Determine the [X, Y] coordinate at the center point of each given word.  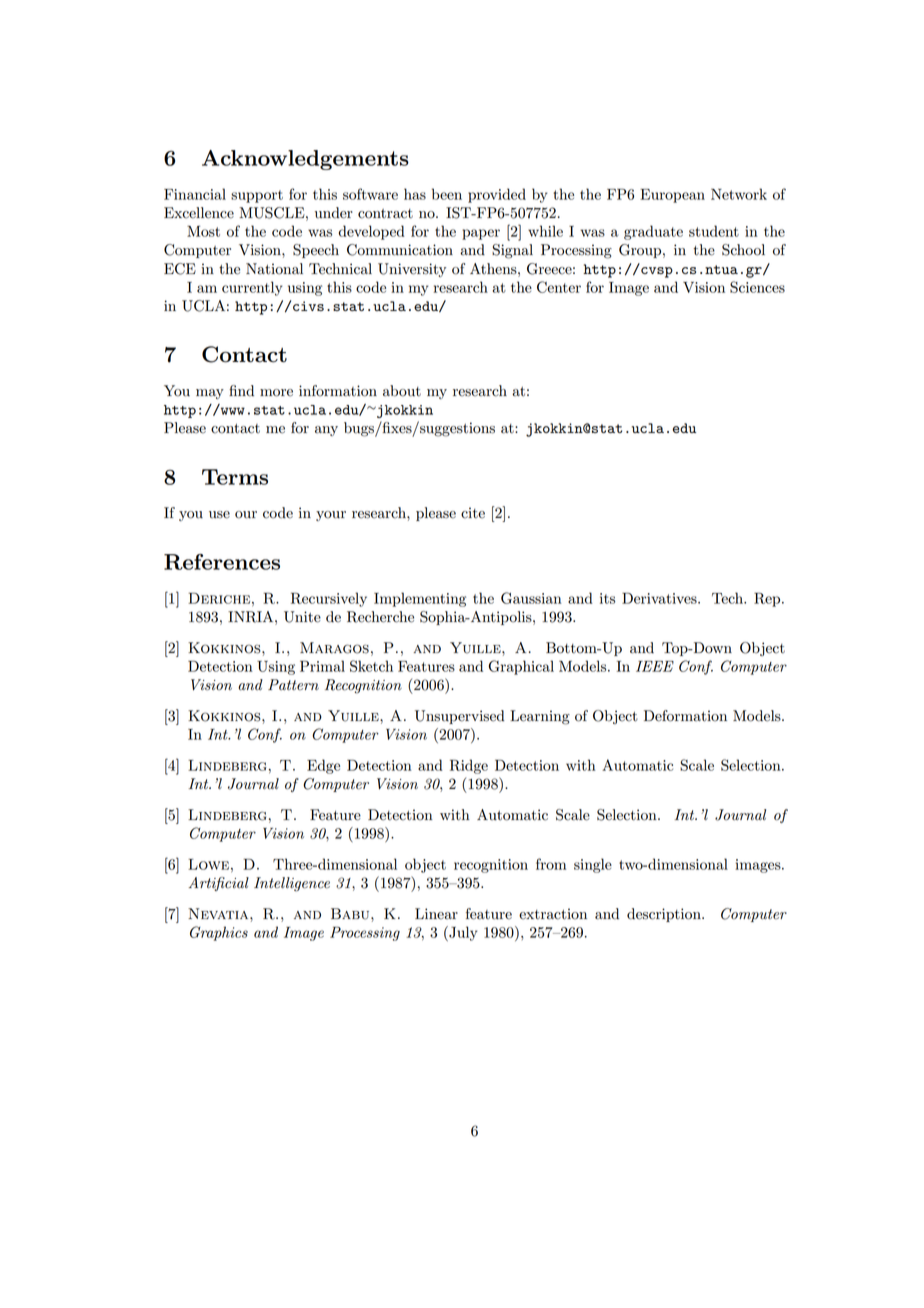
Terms [235, 477]
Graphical [521, 667]
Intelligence [292, 884]
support [257, 196]
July [462, 933]
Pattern [293, 685]
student [714, 231]
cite [473, 513]
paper [481, 234]
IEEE [655, 666]
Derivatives [660, 598]
